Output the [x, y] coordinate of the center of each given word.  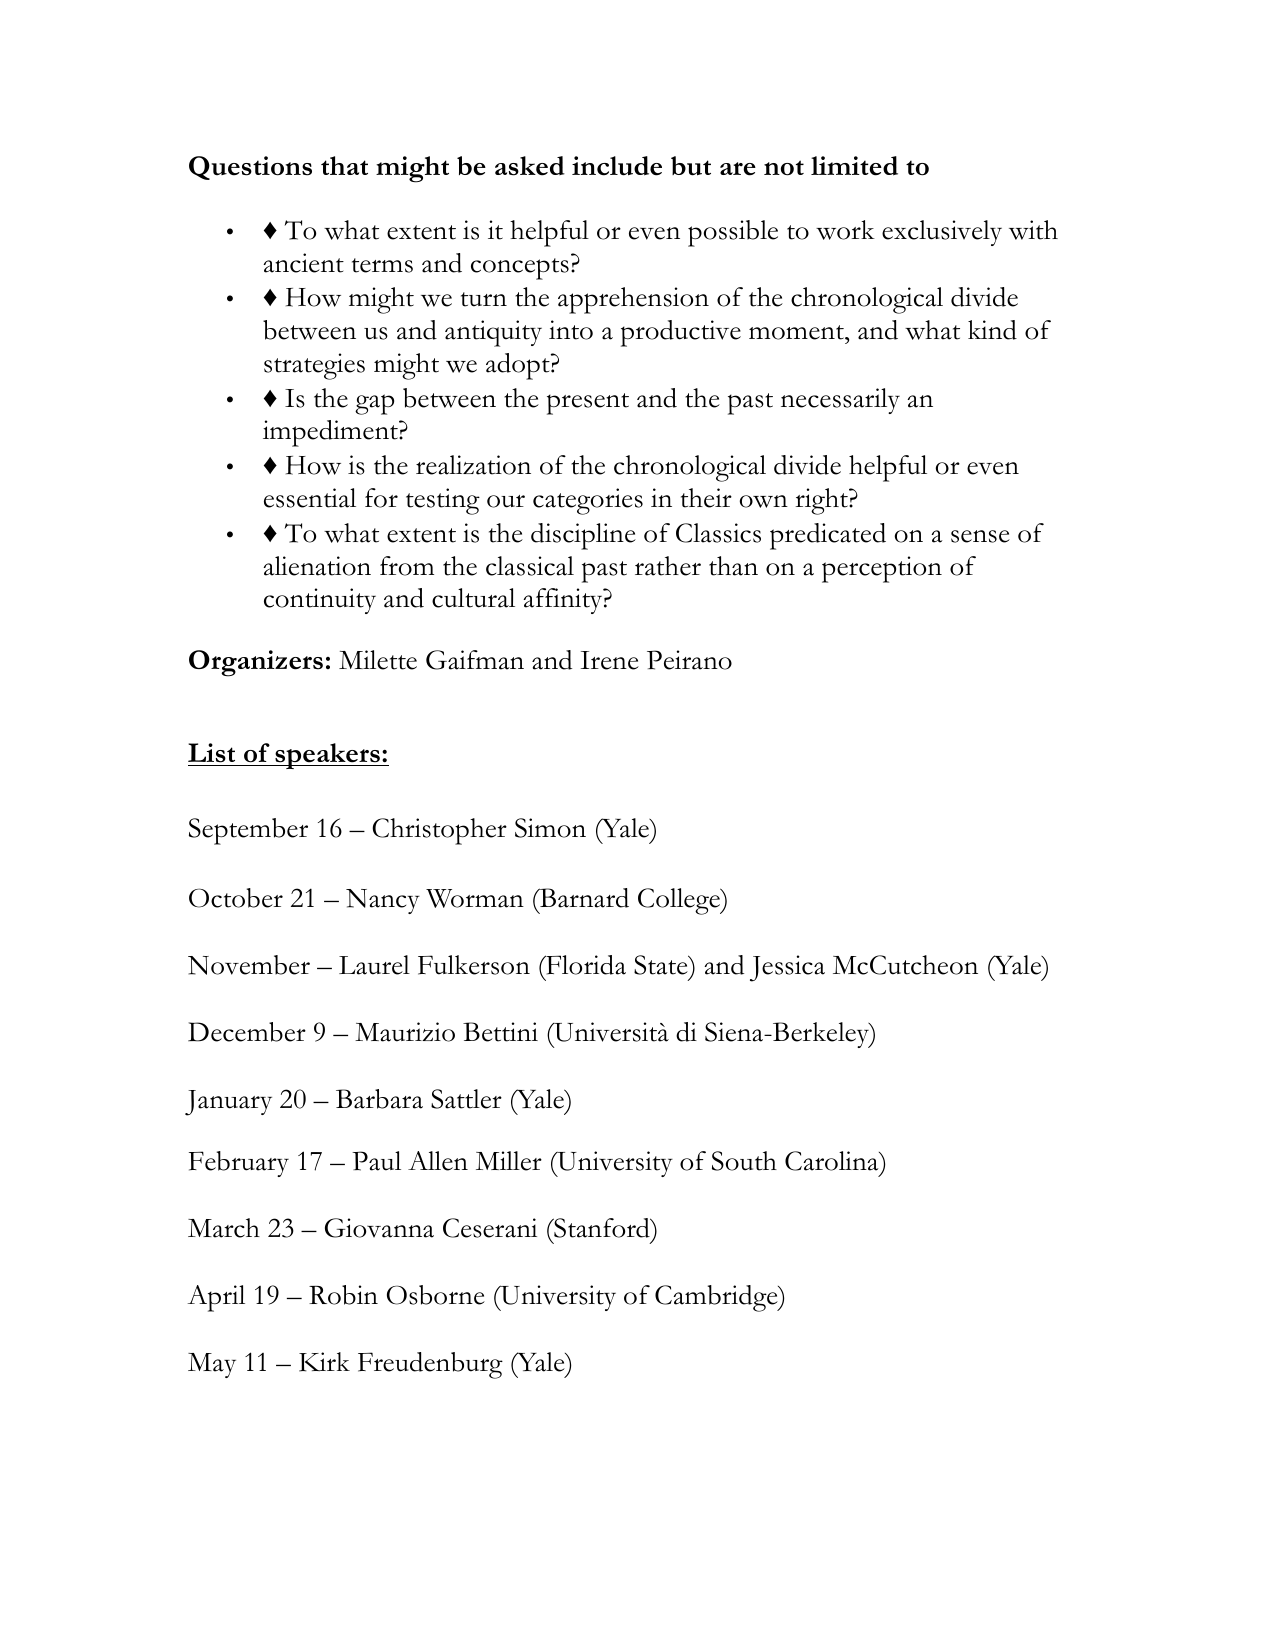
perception [882, 569]
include [617, 166]
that [344, 165]
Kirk [324, 1362]
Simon [550, 828]
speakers [327, 756]
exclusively [942, 233]
